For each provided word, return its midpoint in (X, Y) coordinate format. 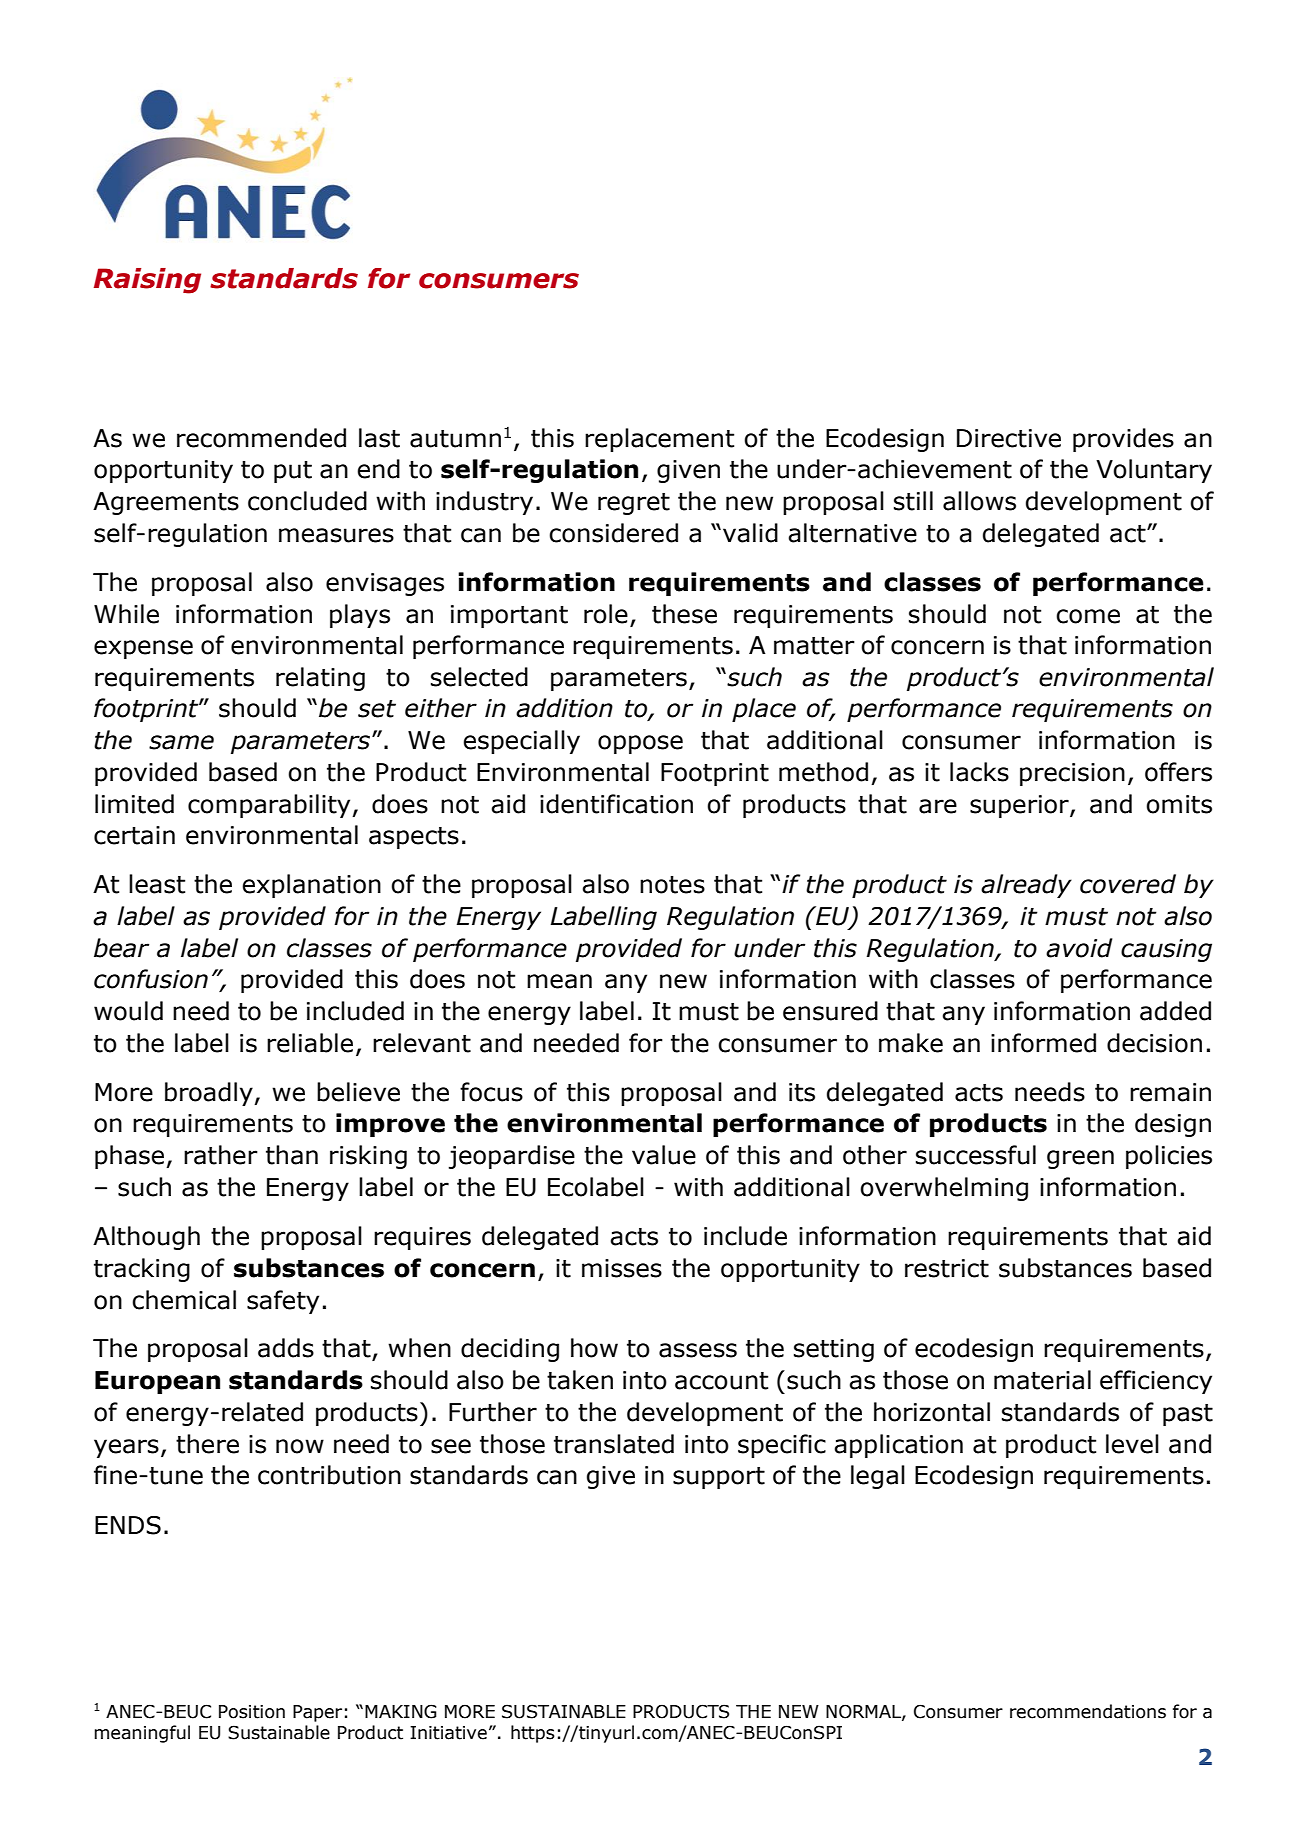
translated (614, 1444)
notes (672, 885)
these (684, 614)
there (207, 1444)
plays (360, 616)
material (1042, 1380)
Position (252, 1712)
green (1080, 1159)
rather (221, 1155)
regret (634, 504)
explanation (311, 886)
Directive (1009, 438)
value (664, 1155)
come (1088, 616)
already (1026, 886)
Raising (147, 281)
